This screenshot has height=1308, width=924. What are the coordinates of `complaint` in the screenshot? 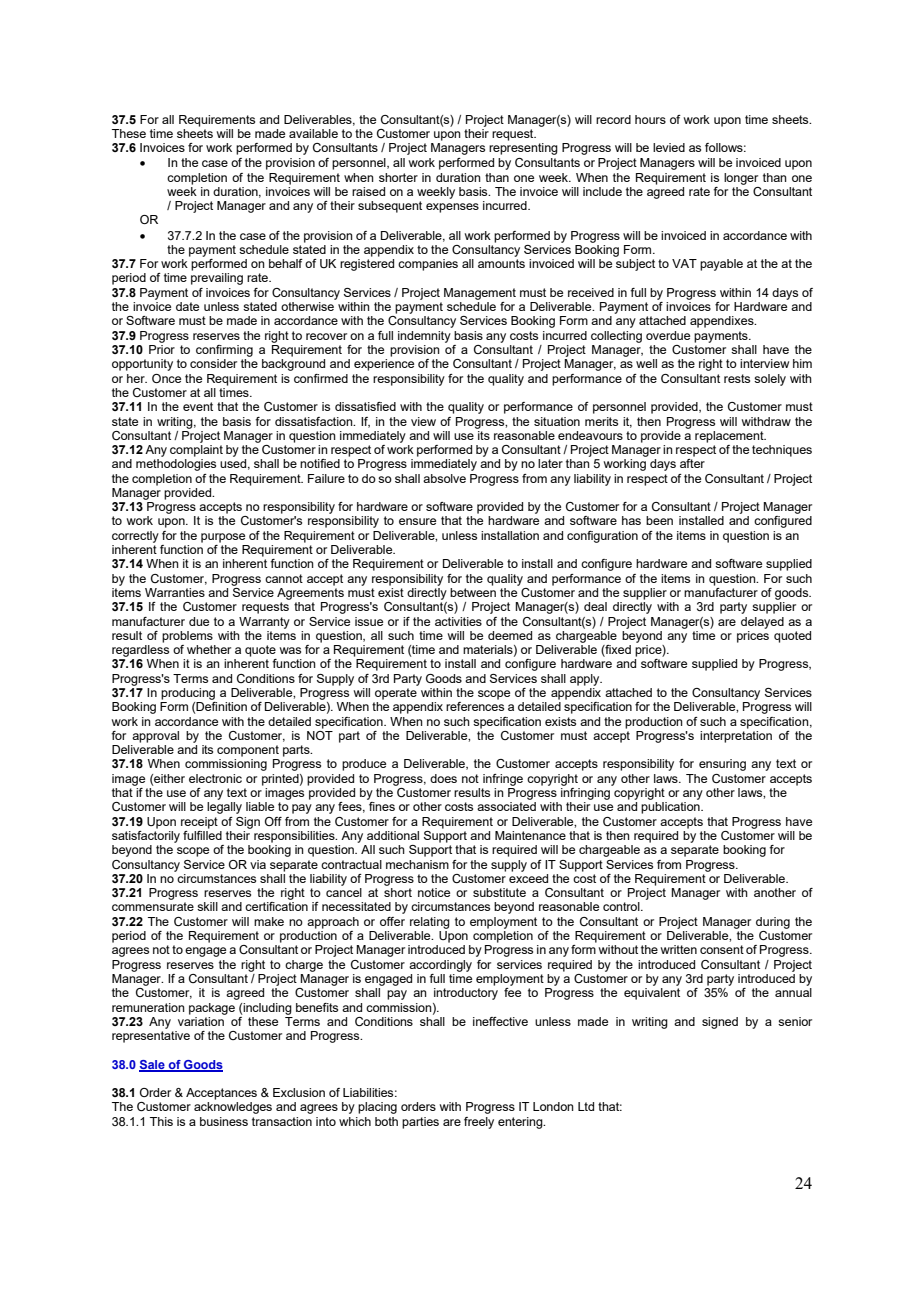 It's located at (196, 451).
